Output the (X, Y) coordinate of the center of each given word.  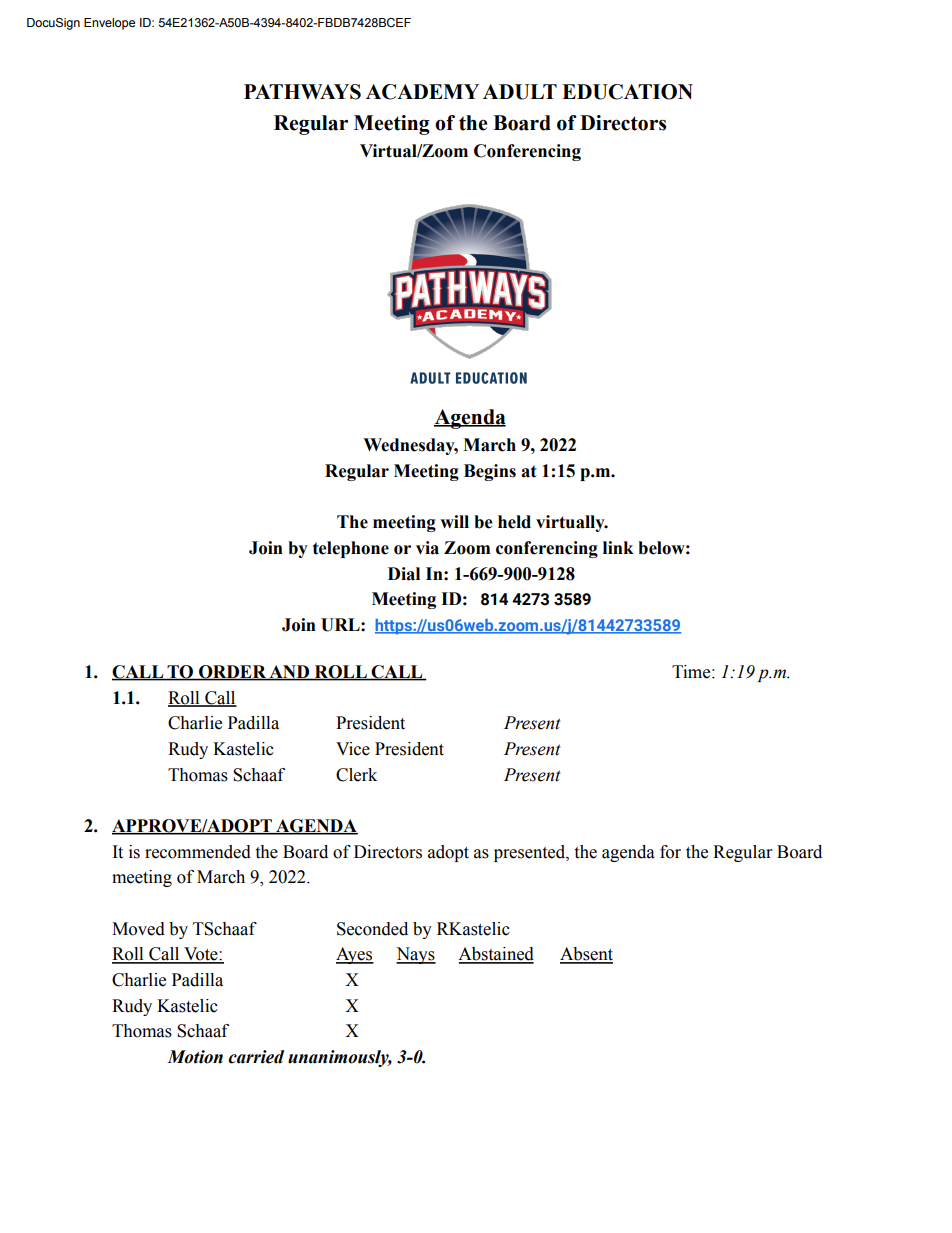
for (670, 852)
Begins (490, 472)
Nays (416, 955)
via (427, 548)
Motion (195, 1057)
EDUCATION (627, 92)
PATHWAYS (302, 92)
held (514, 522)
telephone (351, 549)
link (618, 547)
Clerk (356, 775)
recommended (198, 852)
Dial (404, 574)
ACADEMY (422, 92)
